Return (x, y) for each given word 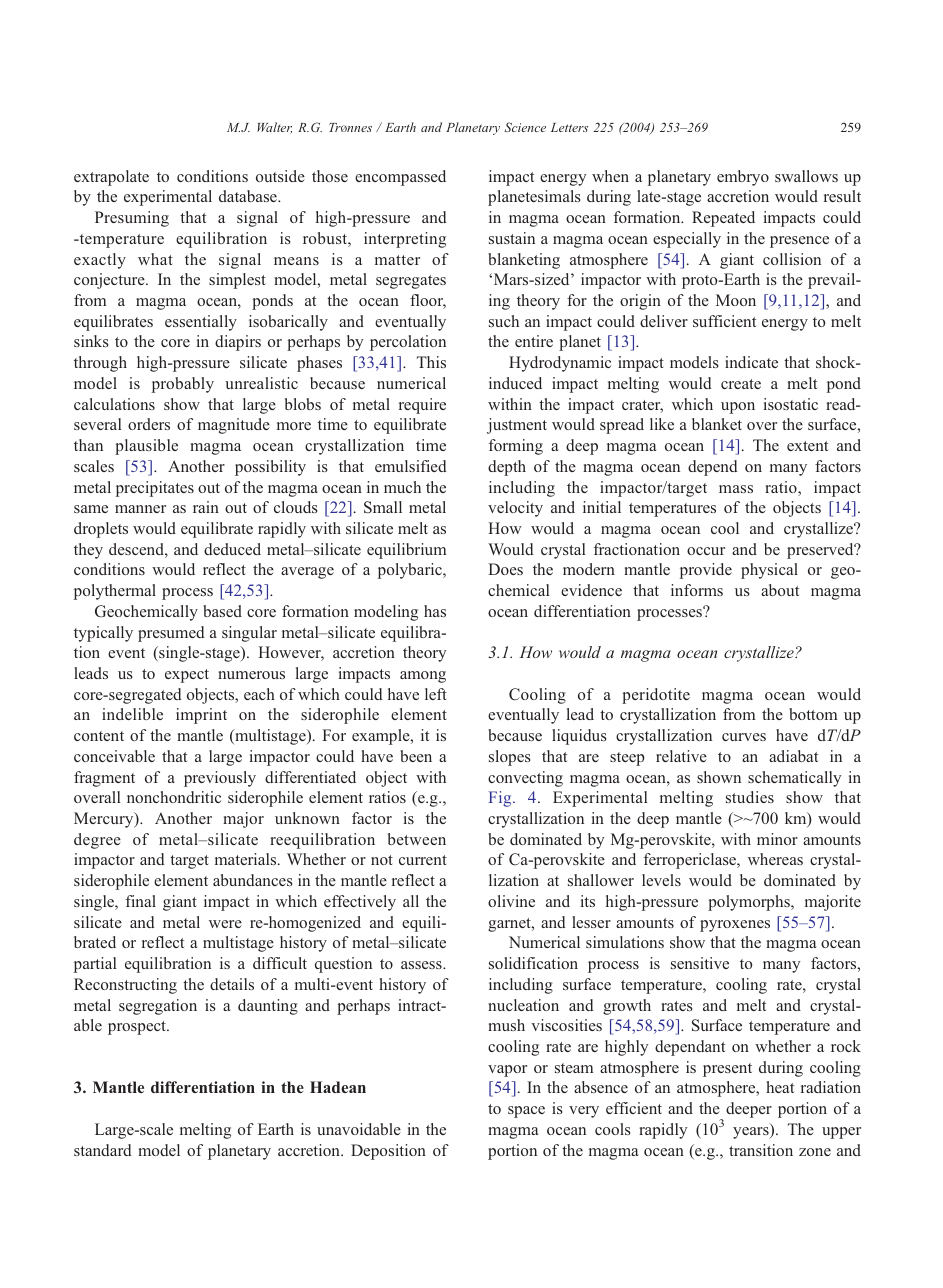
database (249, 196)
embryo (743, 178)
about (780, 590)
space (526, 1112)
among (423, 677)
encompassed (400, 178)
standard (103, 1150)
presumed (171, 634)
